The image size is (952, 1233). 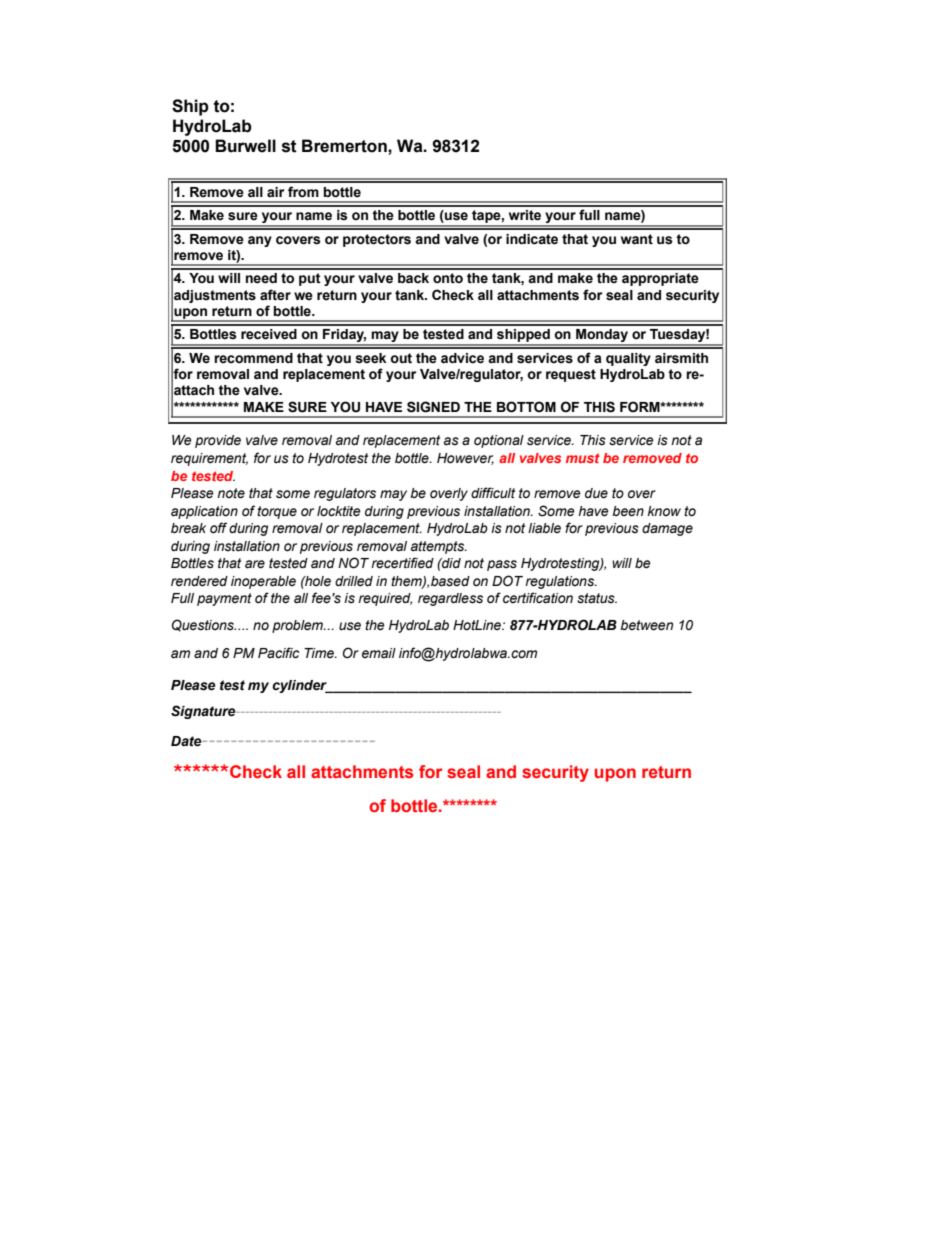 I want to click on SIGNED, so click(x=433, y=407).
